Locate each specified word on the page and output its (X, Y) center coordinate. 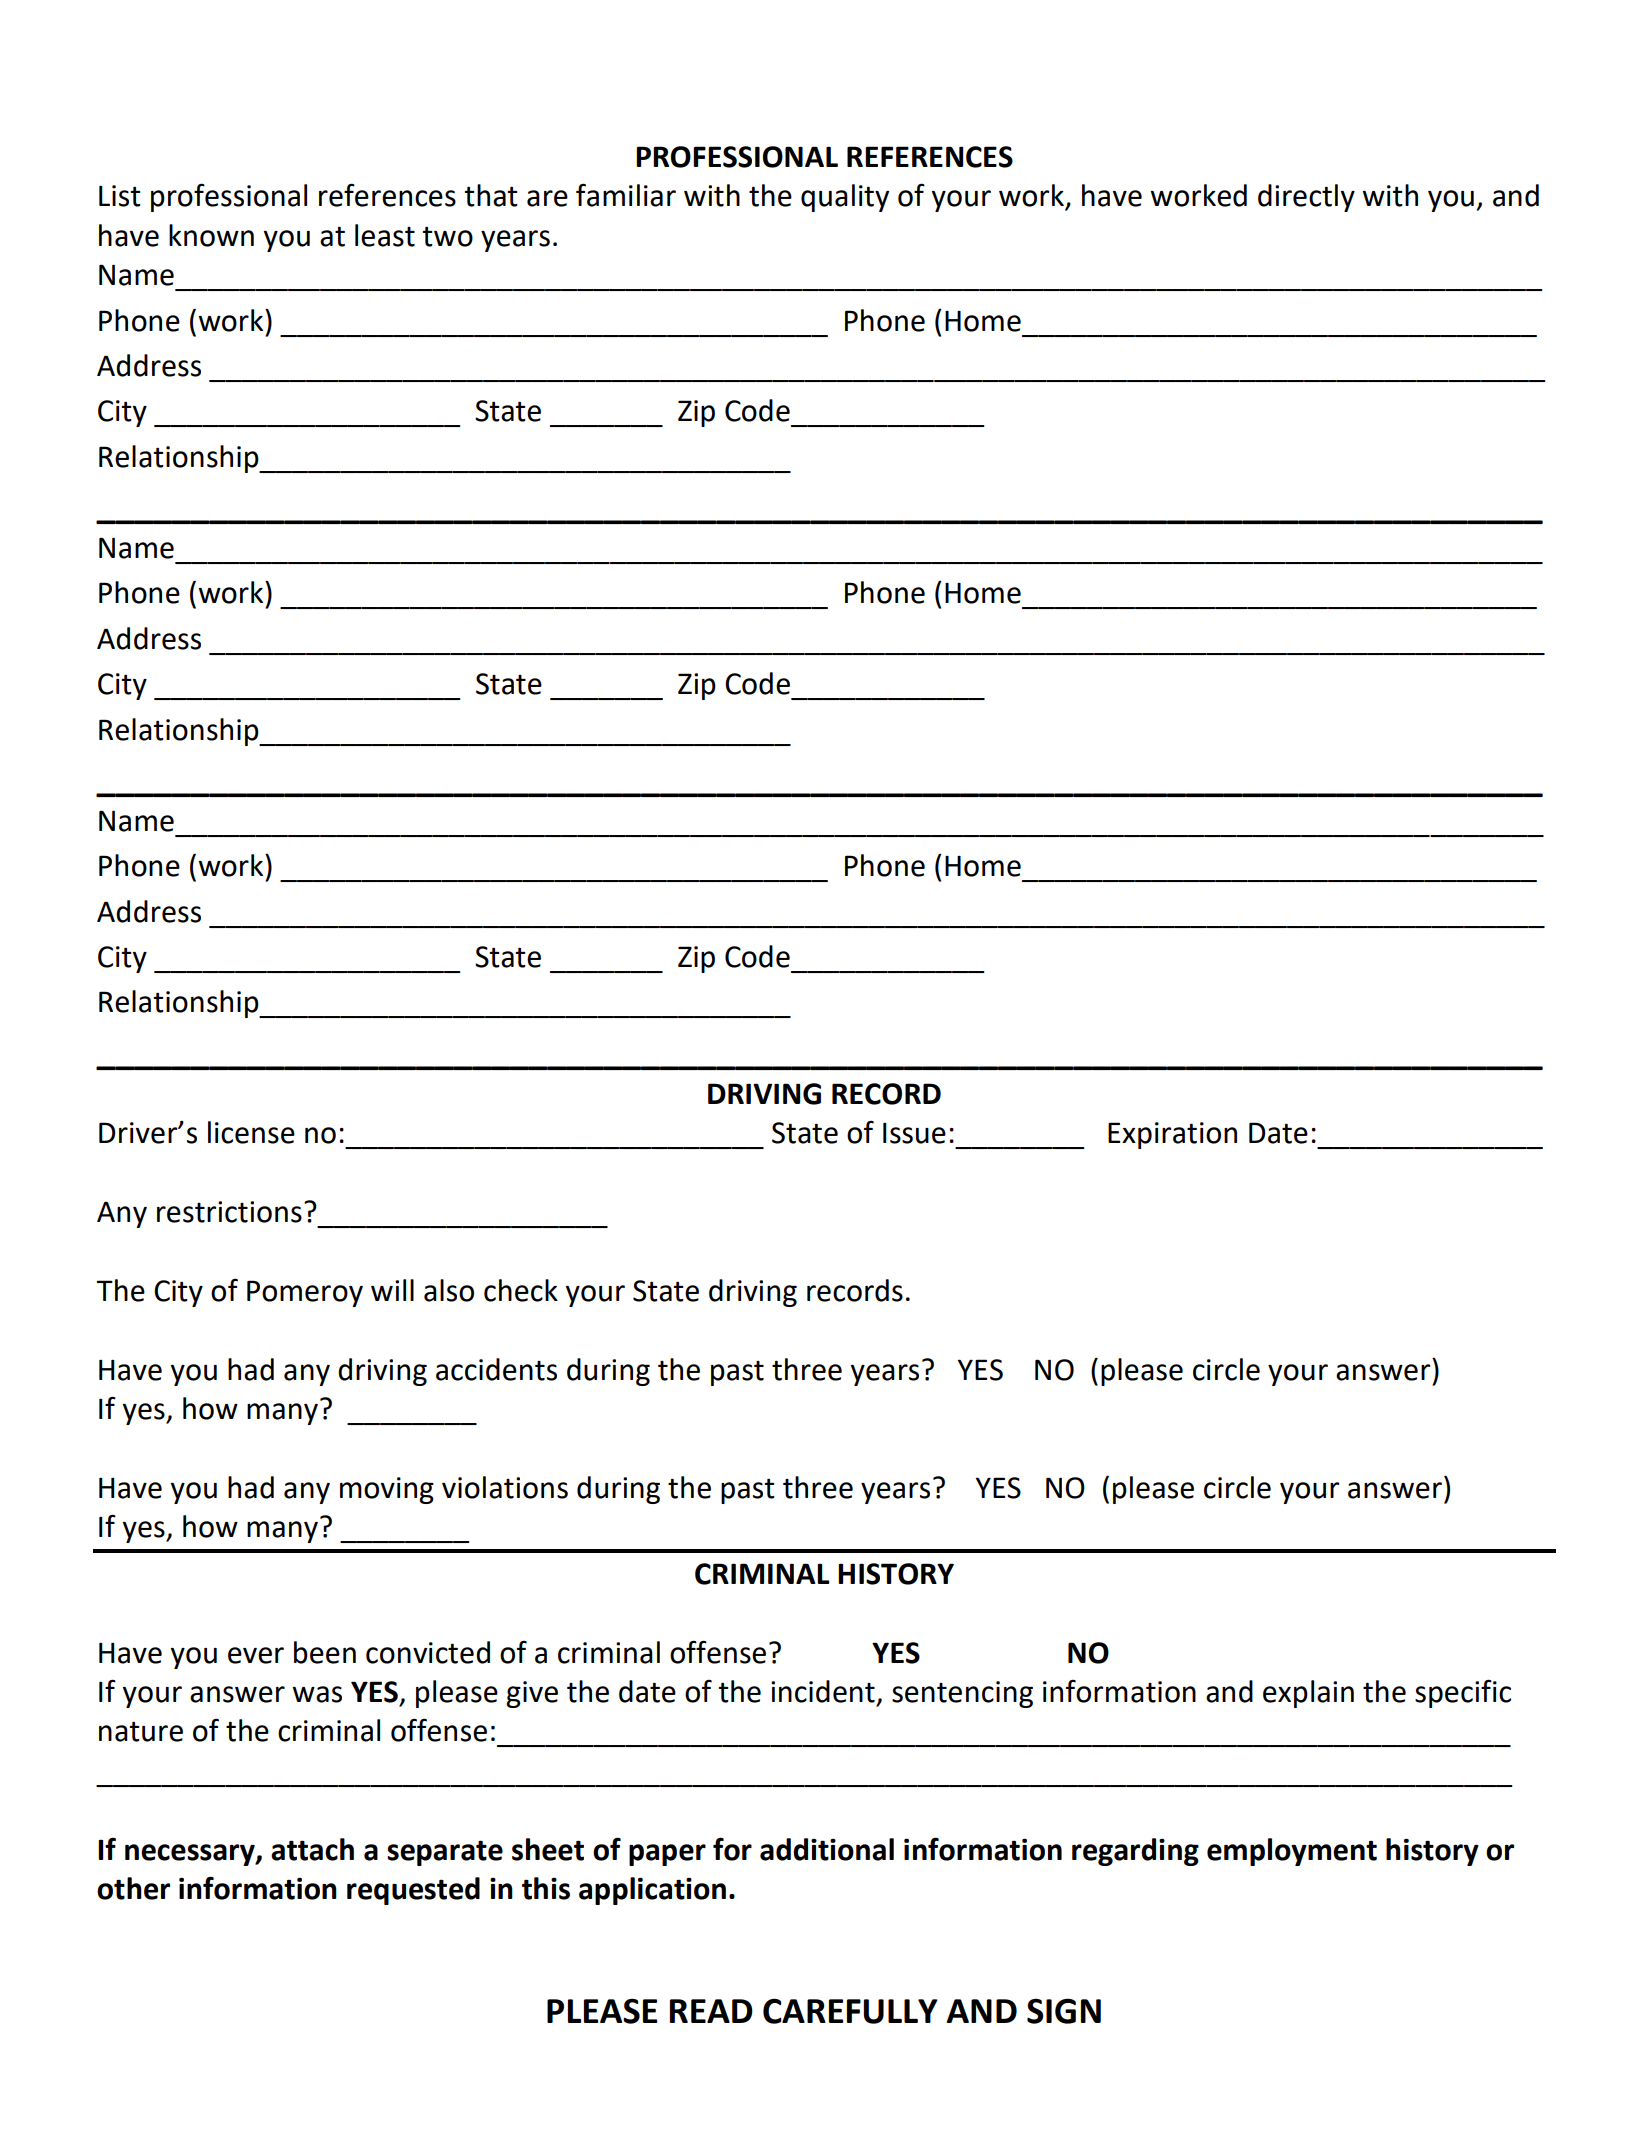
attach (312, 1849)
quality (845, 198)
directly (1306, 198)
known (211, 235)
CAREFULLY (850, 2011)
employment (1292, 1852)
